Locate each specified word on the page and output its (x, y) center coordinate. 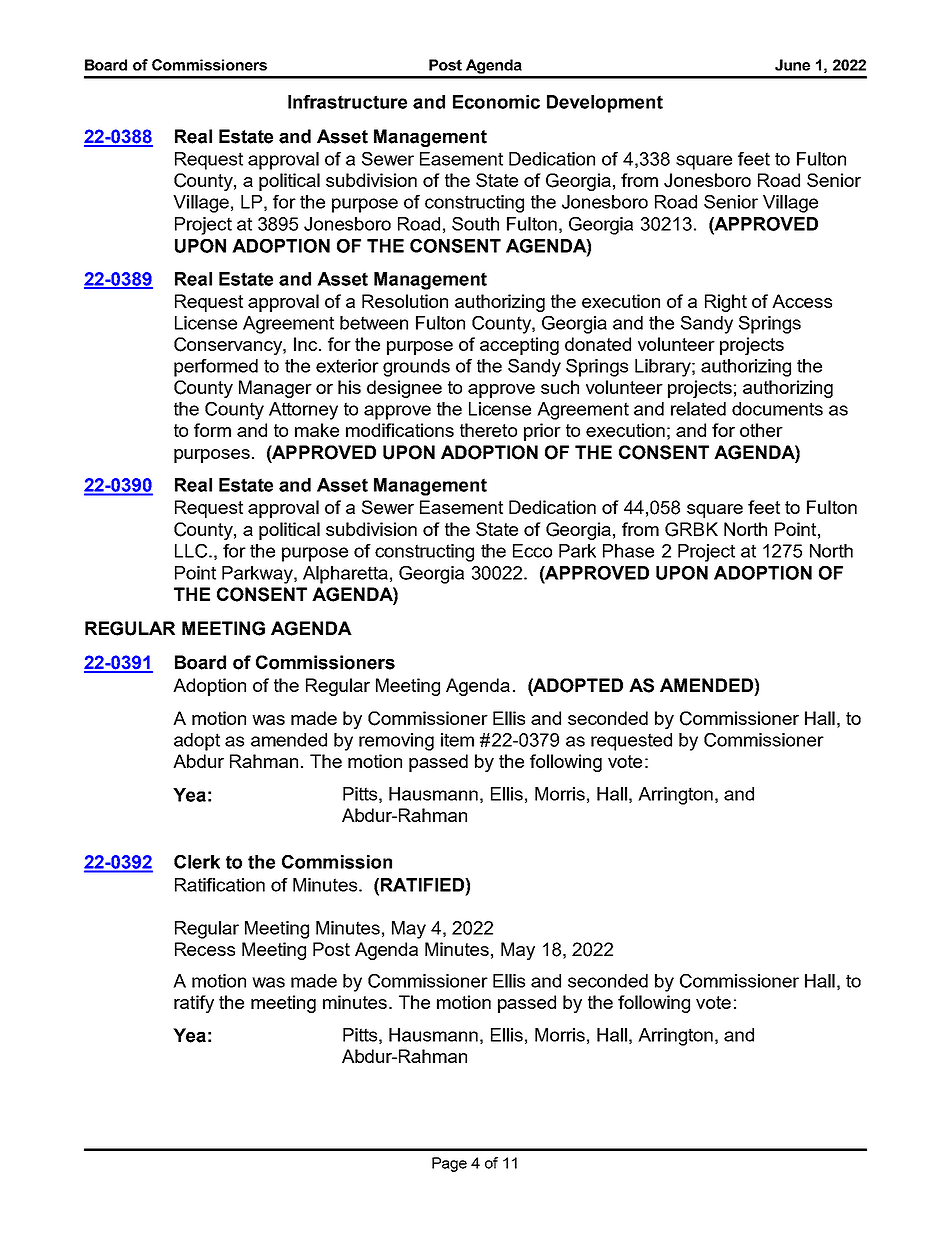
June (792, 65)
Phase (628, 551)
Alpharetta (345, 575)
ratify (194, 1004)
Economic (496, 102)
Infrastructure (347, 102)
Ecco (532, 551)
